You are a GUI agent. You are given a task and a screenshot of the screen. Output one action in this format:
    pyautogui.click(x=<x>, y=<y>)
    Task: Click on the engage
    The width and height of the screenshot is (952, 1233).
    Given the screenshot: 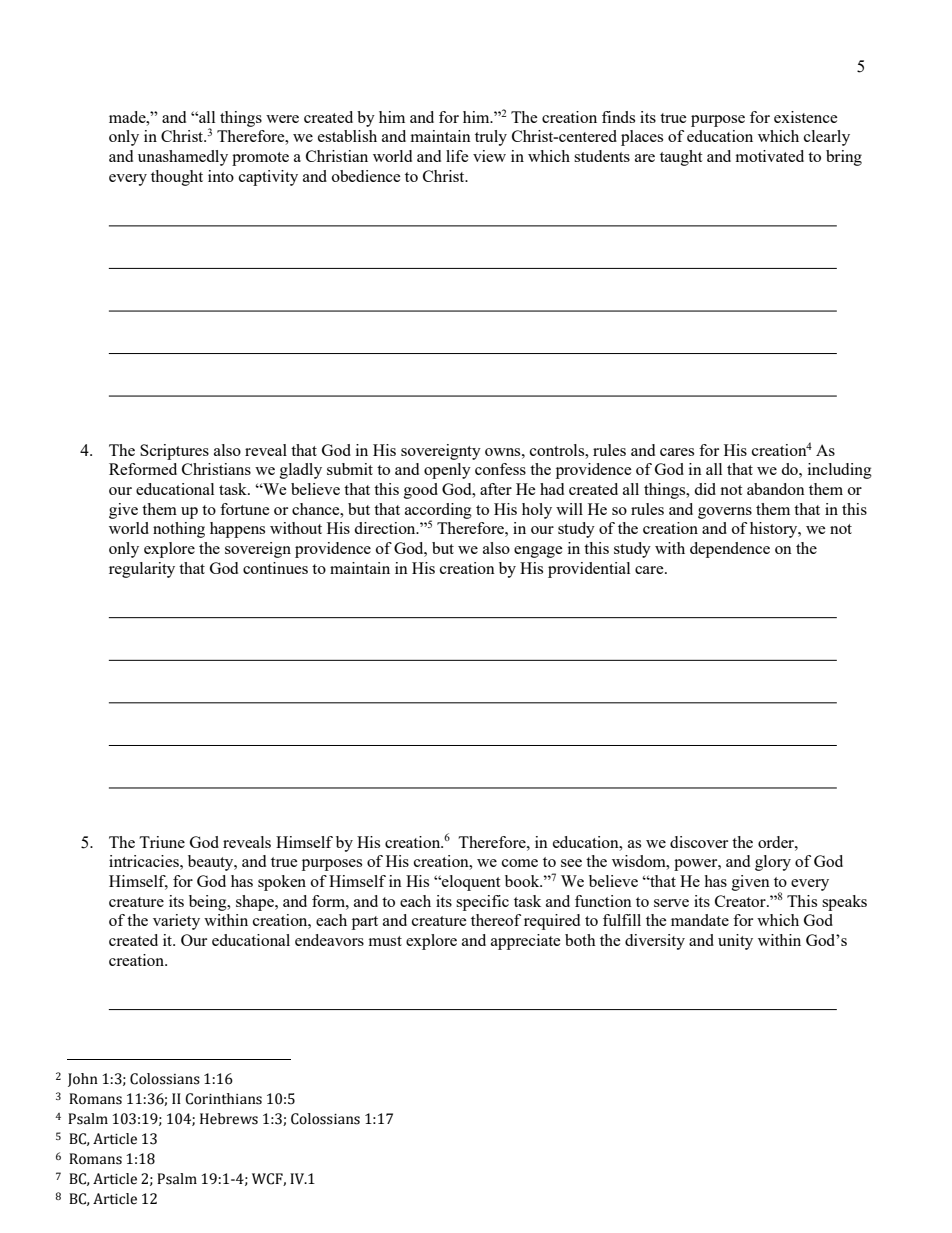 What is the action you would take?
    pyautogui.click(x=538, y=552)
